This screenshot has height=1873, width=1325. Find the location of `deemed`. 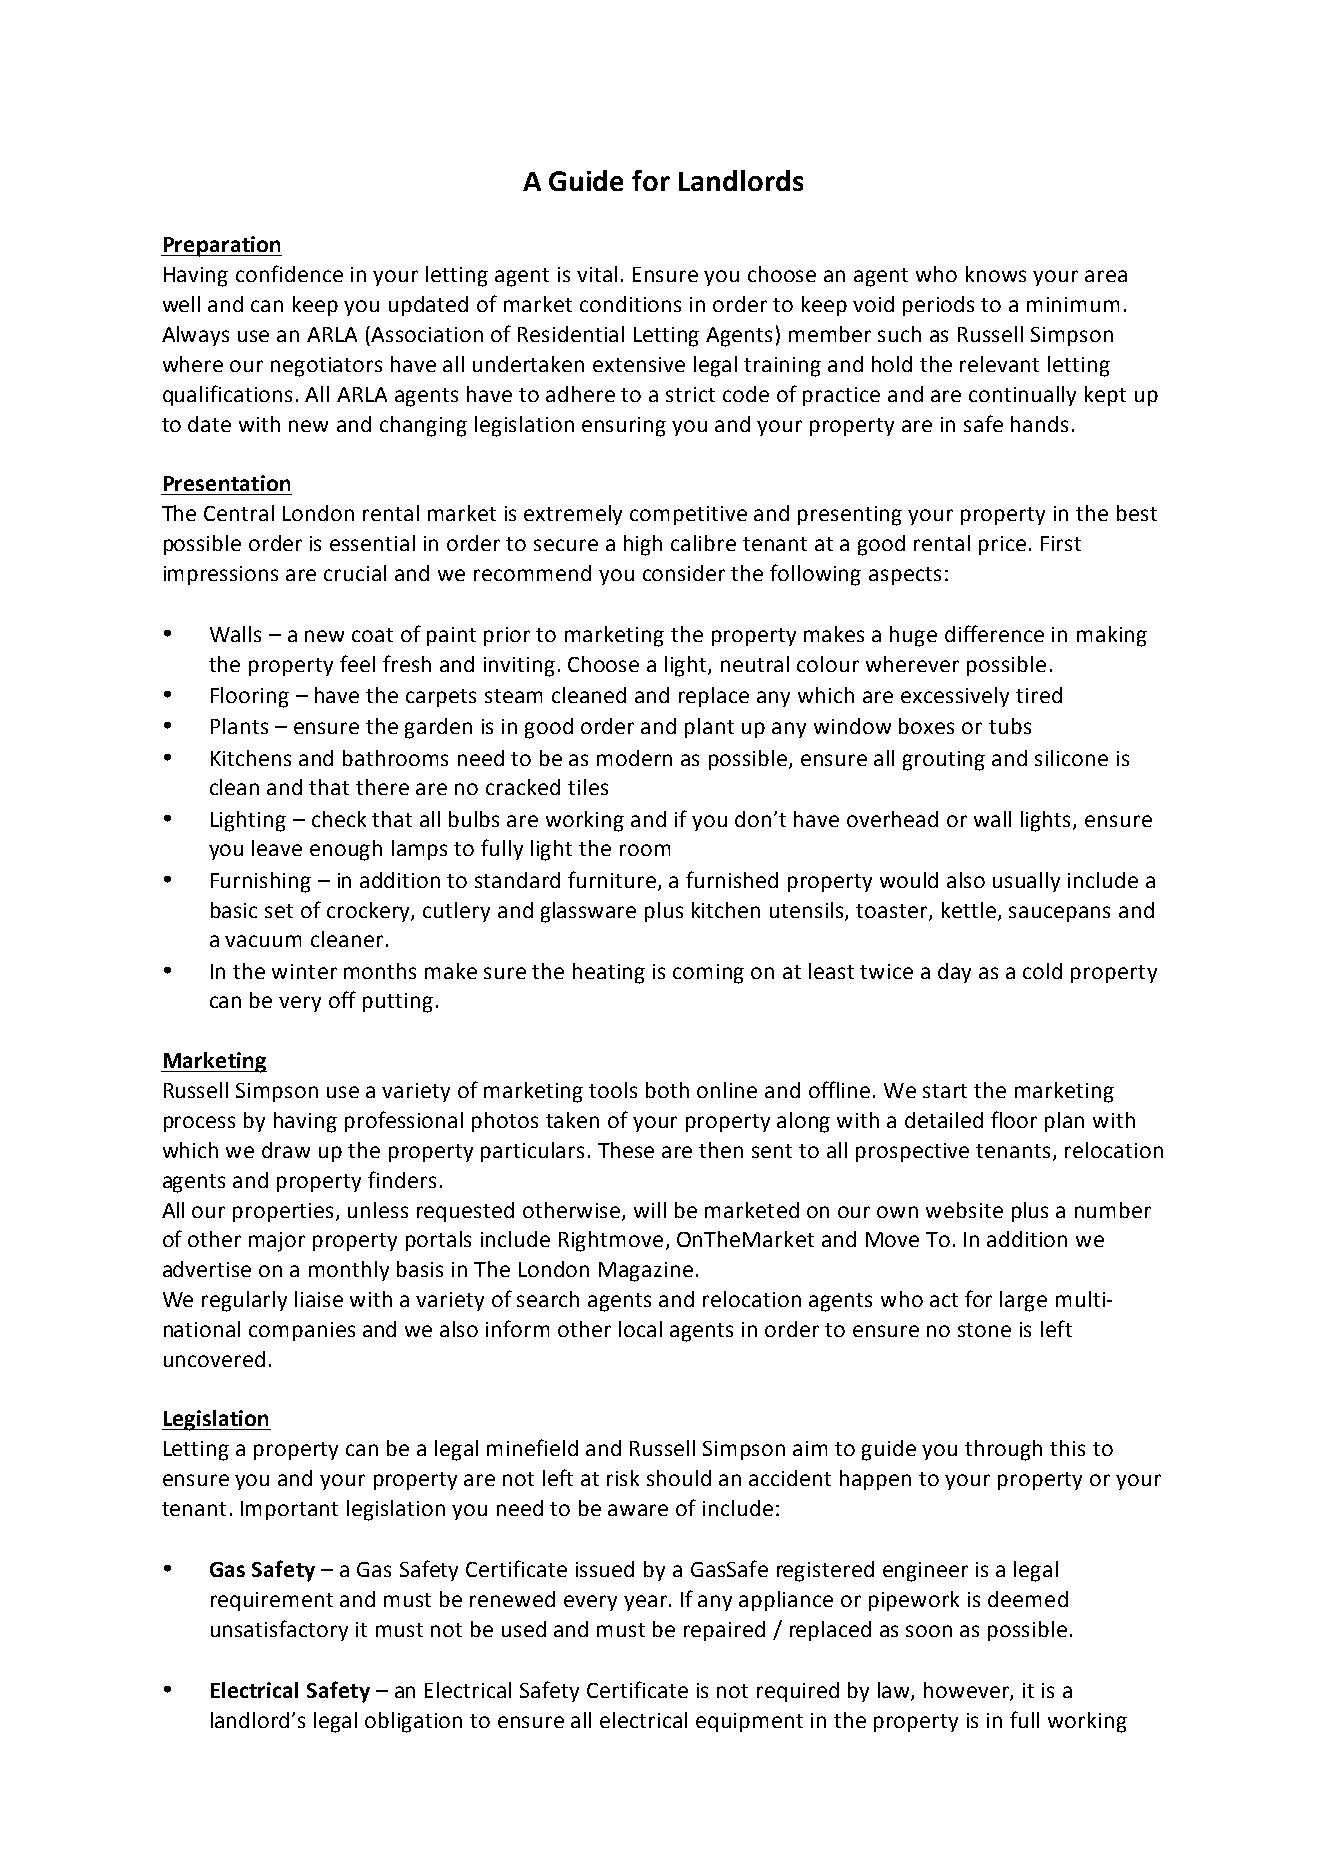

deemed is located at coordinates (1028, 1599).
